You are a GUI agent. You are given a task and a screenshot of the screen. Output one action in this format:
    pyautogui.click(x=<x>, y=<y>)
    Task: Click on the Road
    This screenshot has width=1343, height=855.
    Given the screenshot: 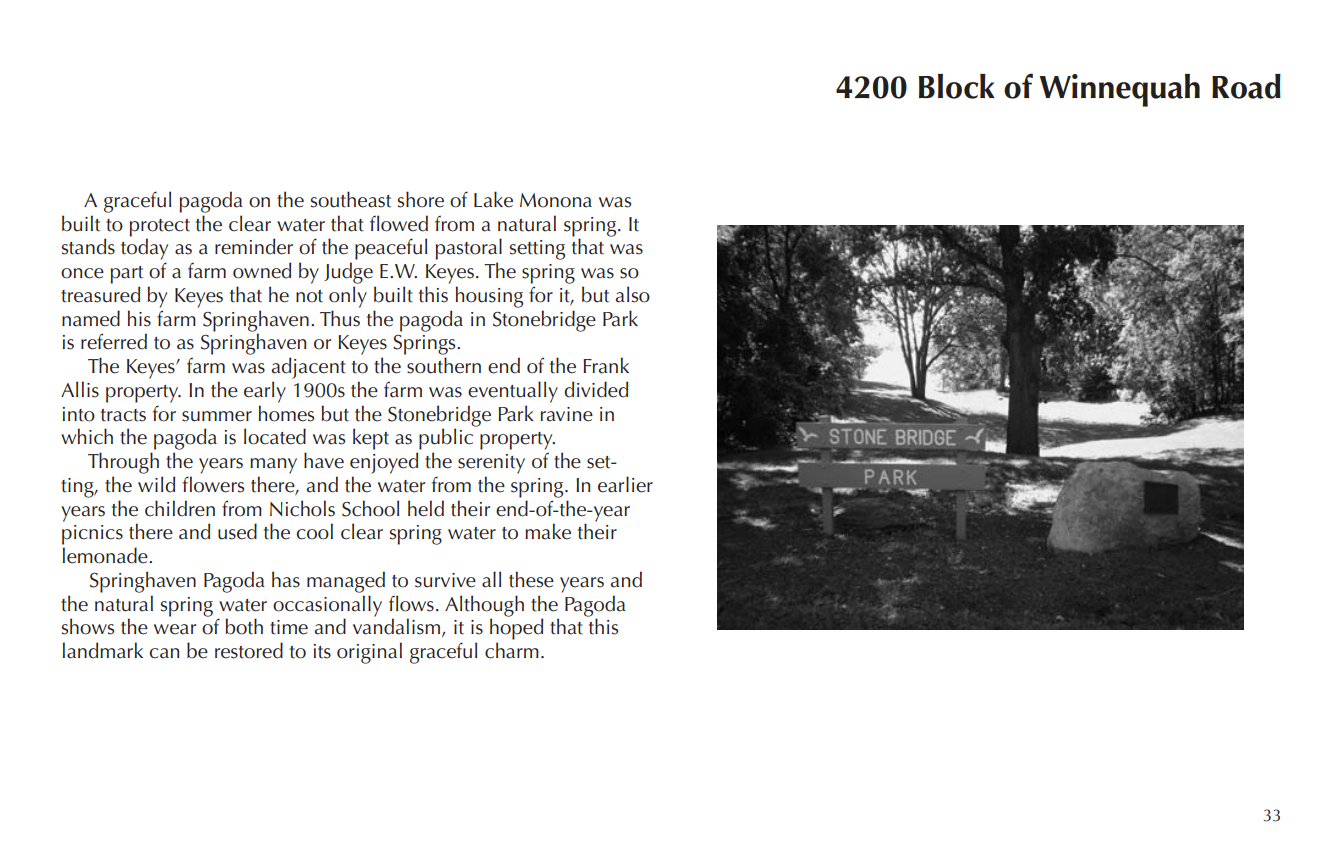 What is the action you would take?
    pyautogui.click(x=1246, y=86)
